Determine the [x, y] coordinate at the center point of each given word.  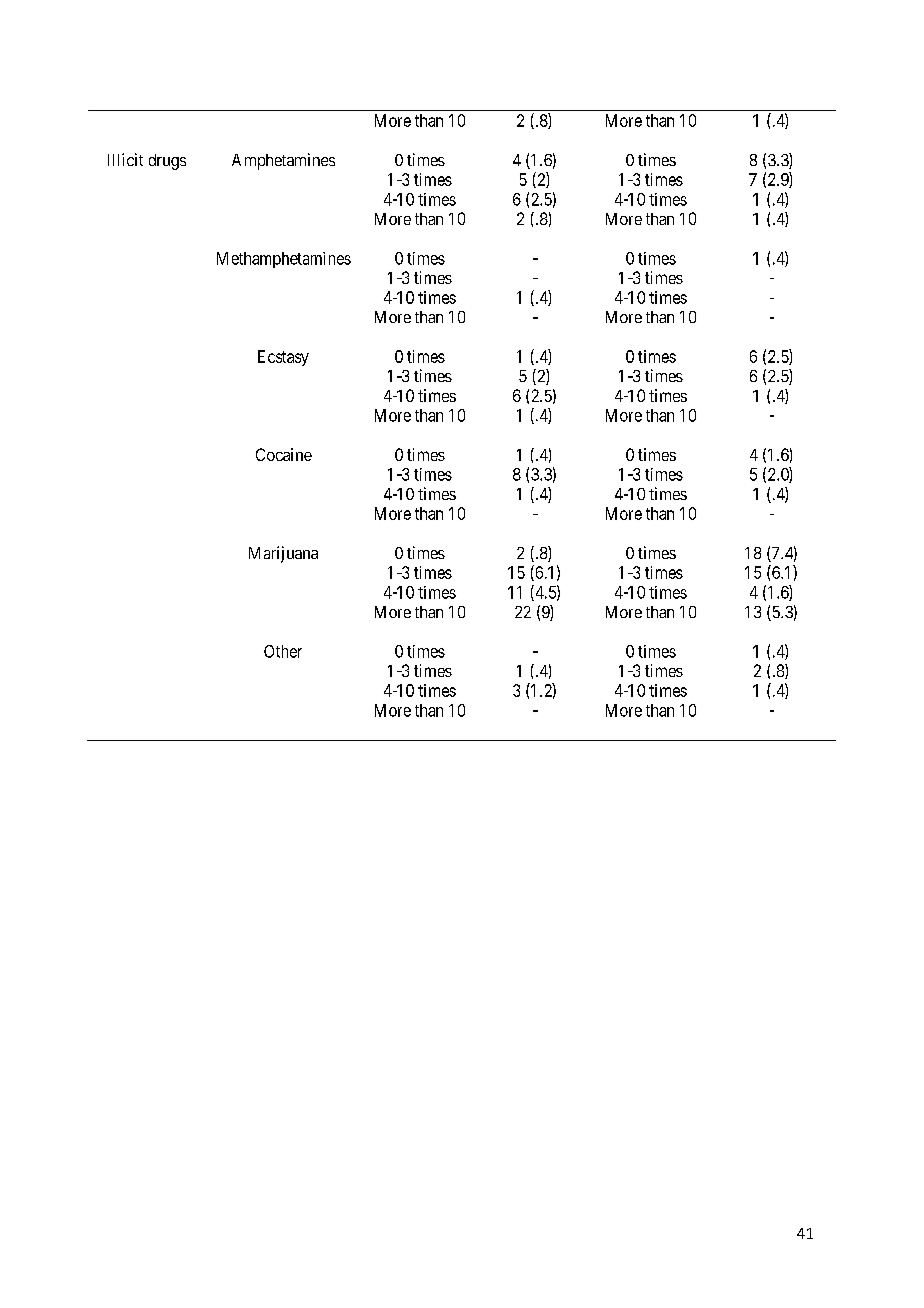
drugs [167, 162]
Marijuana [283, 554]
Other [283, 651]
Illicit [125, 159]
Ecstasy [283, 358]
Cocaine [284, 454]
